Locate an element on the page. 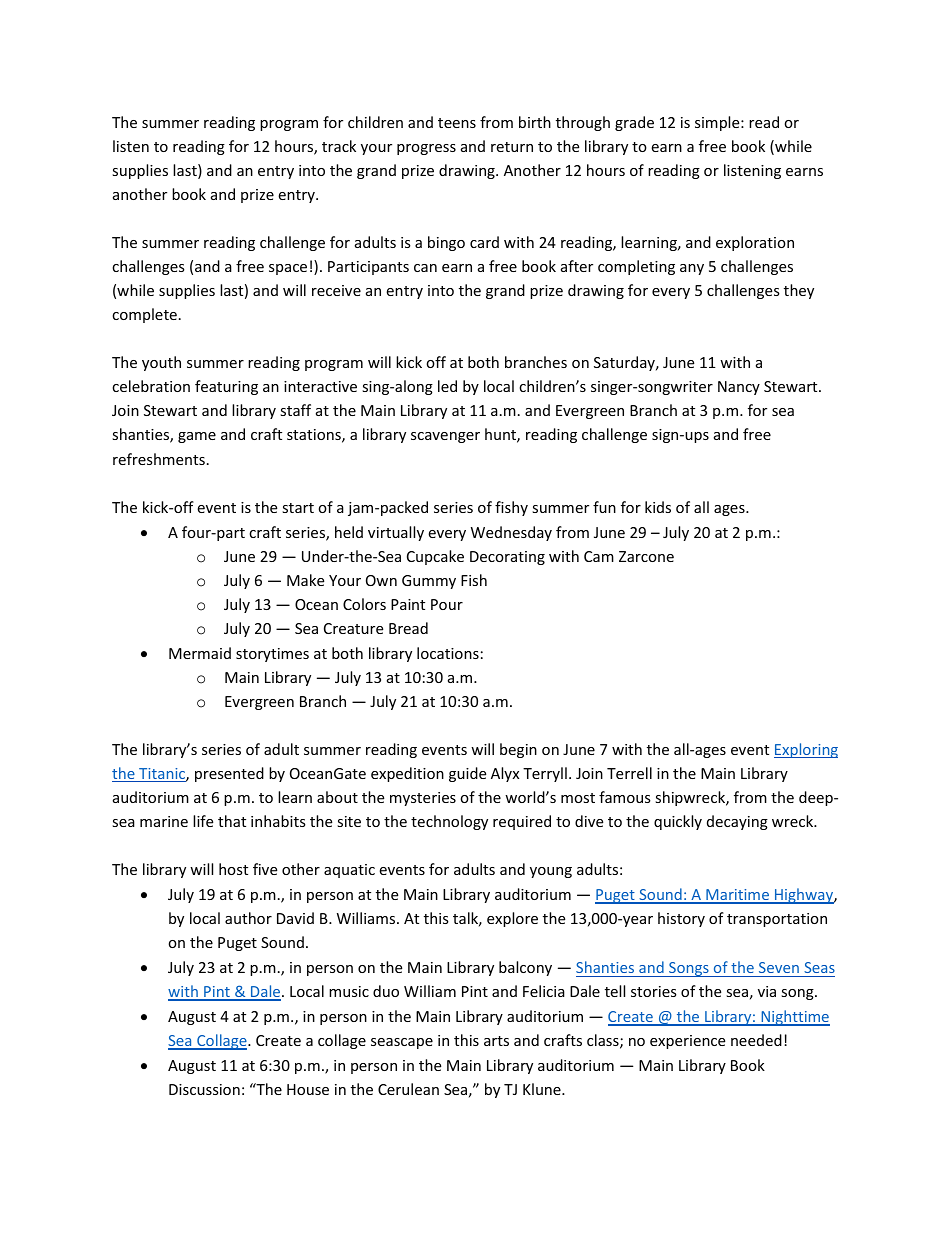 This image has width=952, height=1233. track is located at coordinates (339, 146).
